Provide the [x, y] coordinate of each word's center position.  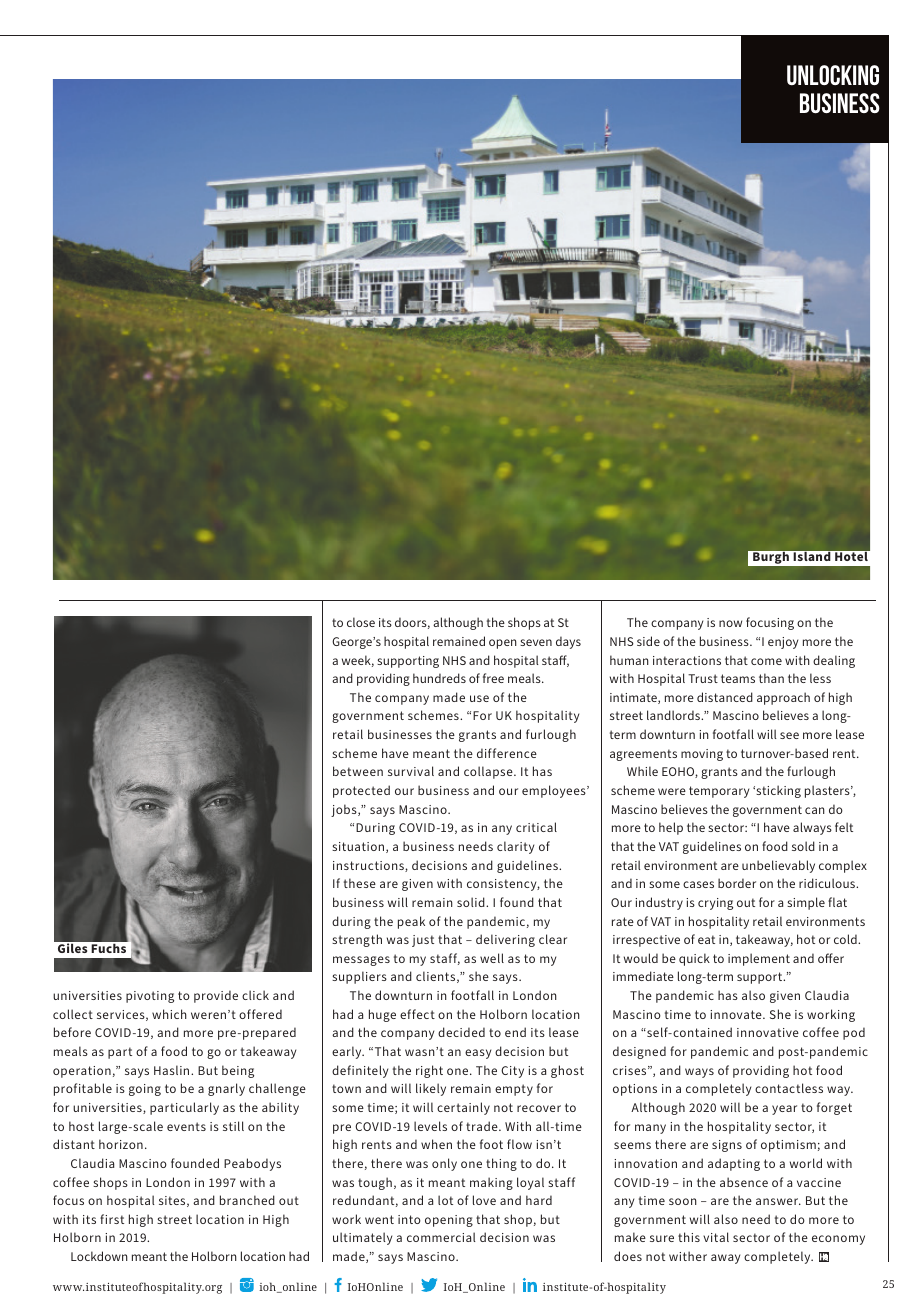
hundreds [439, 678]
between [358, 771]
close [361, 622]
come [766, 661]
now [730, 623]
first [112, 1219]
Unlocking [833, 75]
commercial [441, 1237]
